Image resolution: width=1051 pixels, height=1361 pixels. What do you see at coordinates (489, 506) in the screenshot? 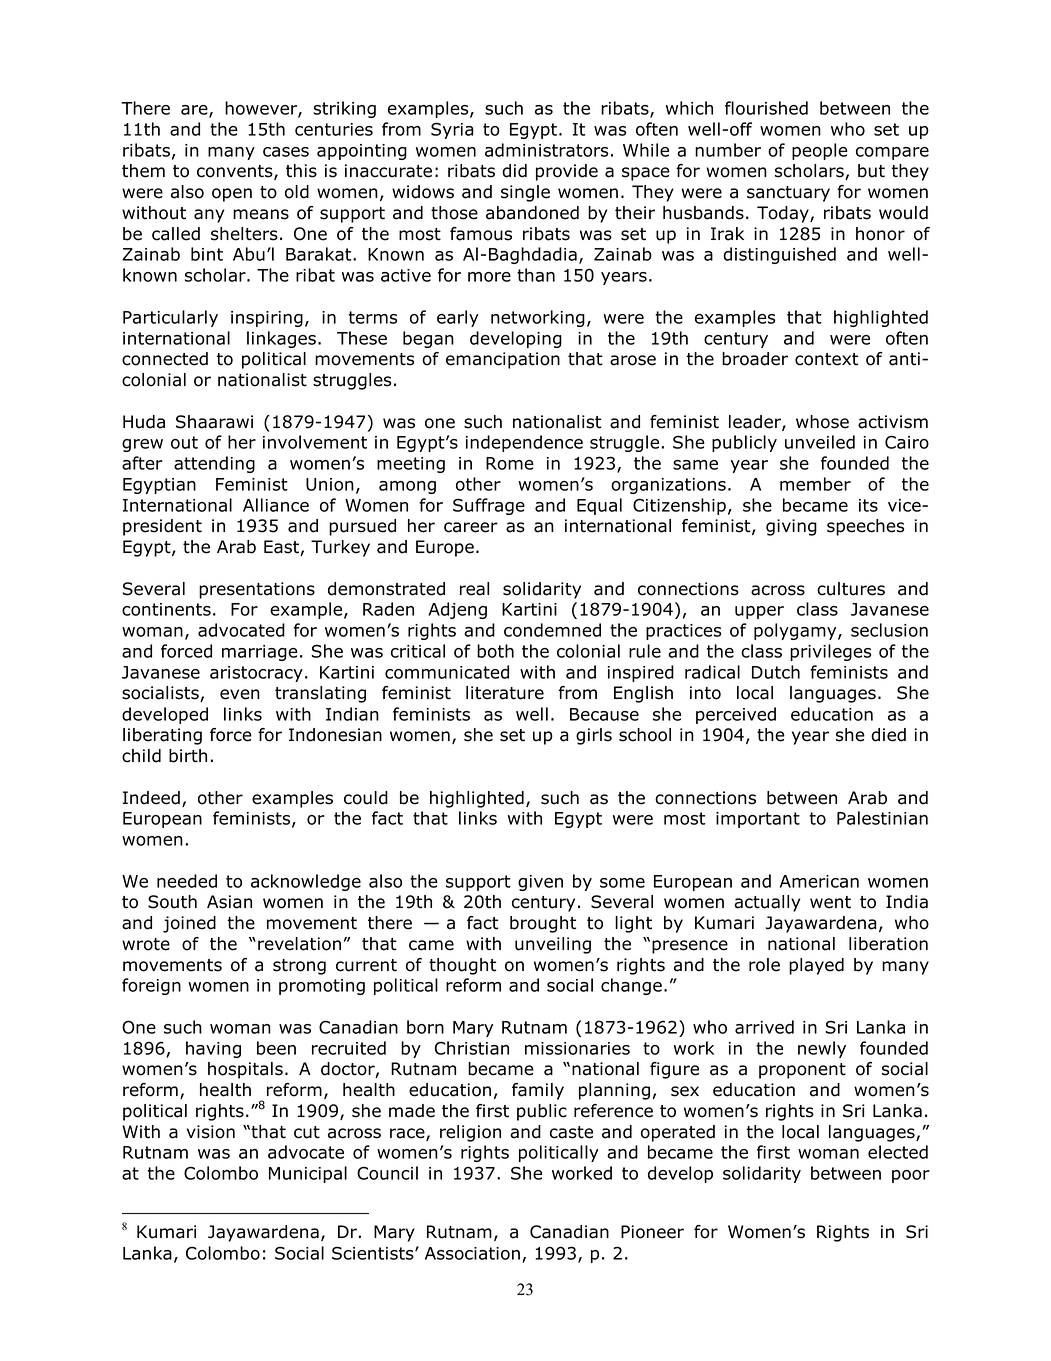
I see `Suffrage` at bounding box center [489, 506].
